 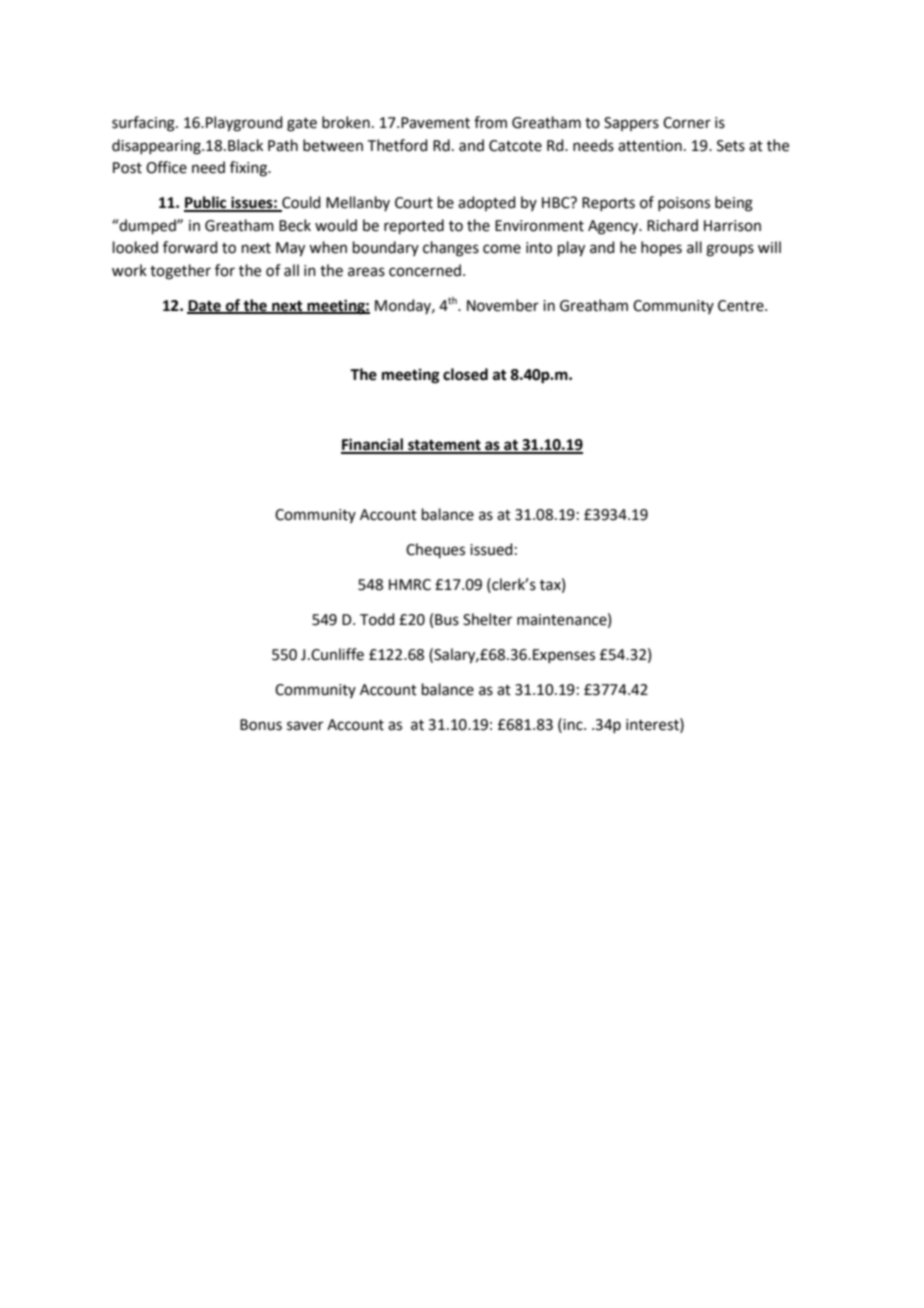 What do you see at coordinates (205, 306) in the document?
I see `Date` at bounding box center [205, 306].
